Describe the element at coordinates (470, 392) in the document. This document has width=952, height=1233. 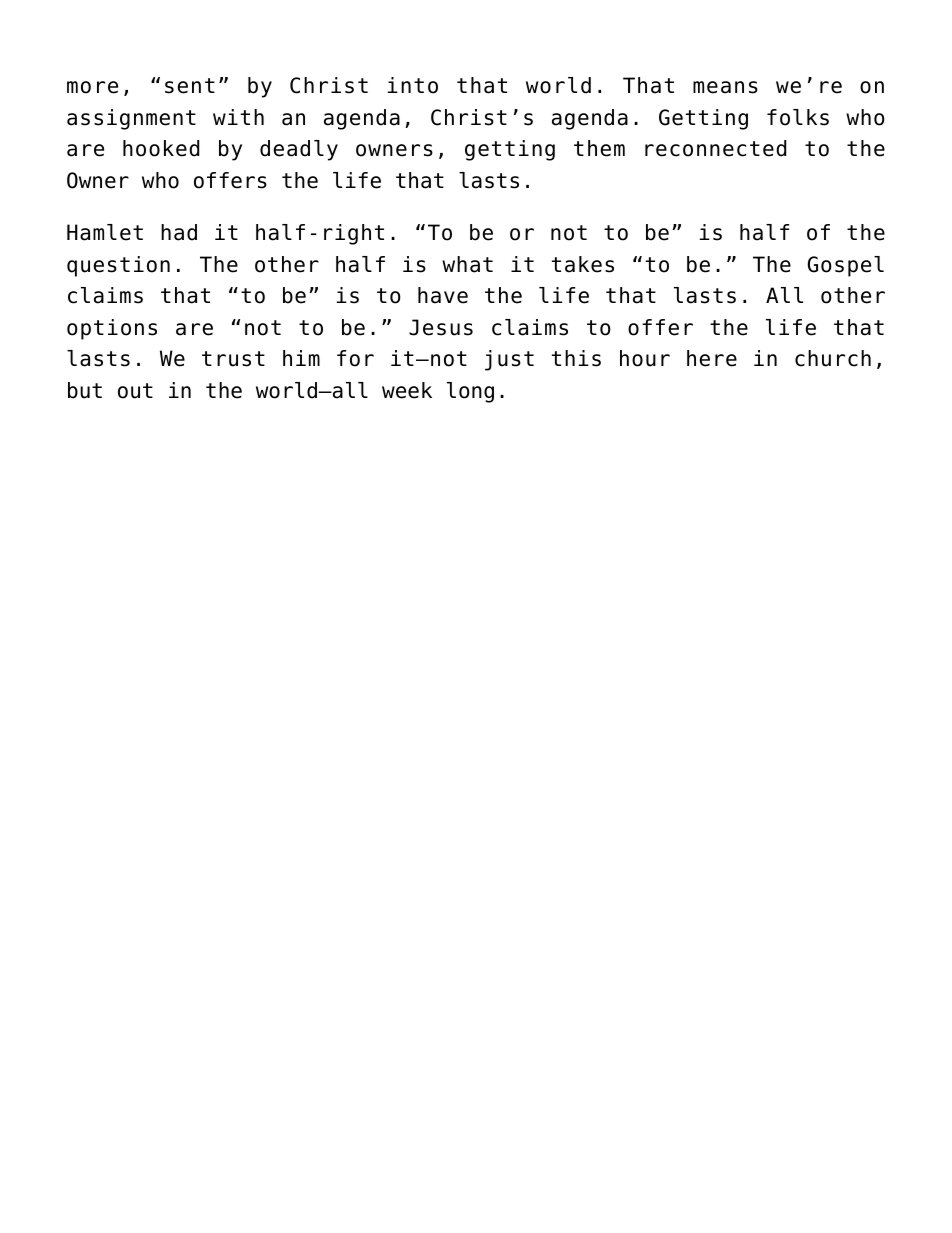
I see `long` at that location.
